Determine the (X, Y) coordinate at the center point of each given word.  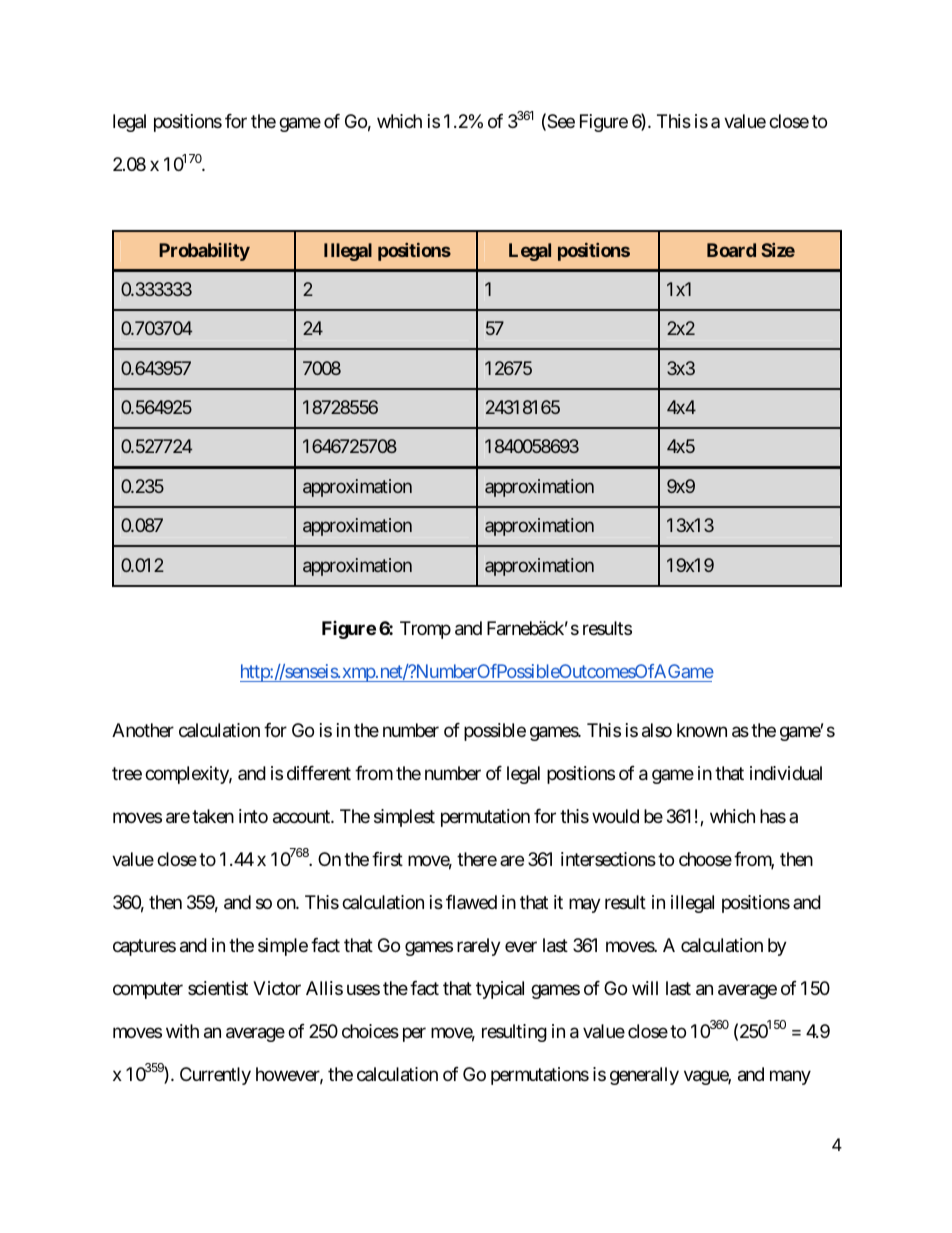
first (387, 859)
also (657, 730)
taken (213, 816)
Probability (204, 252)
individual (786, 773)
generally (644, 1076)
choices (370, 1031)
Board (731, 250)
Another (143, 730)
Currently (215, 1076)
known (702, 730)
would (615, 816)
